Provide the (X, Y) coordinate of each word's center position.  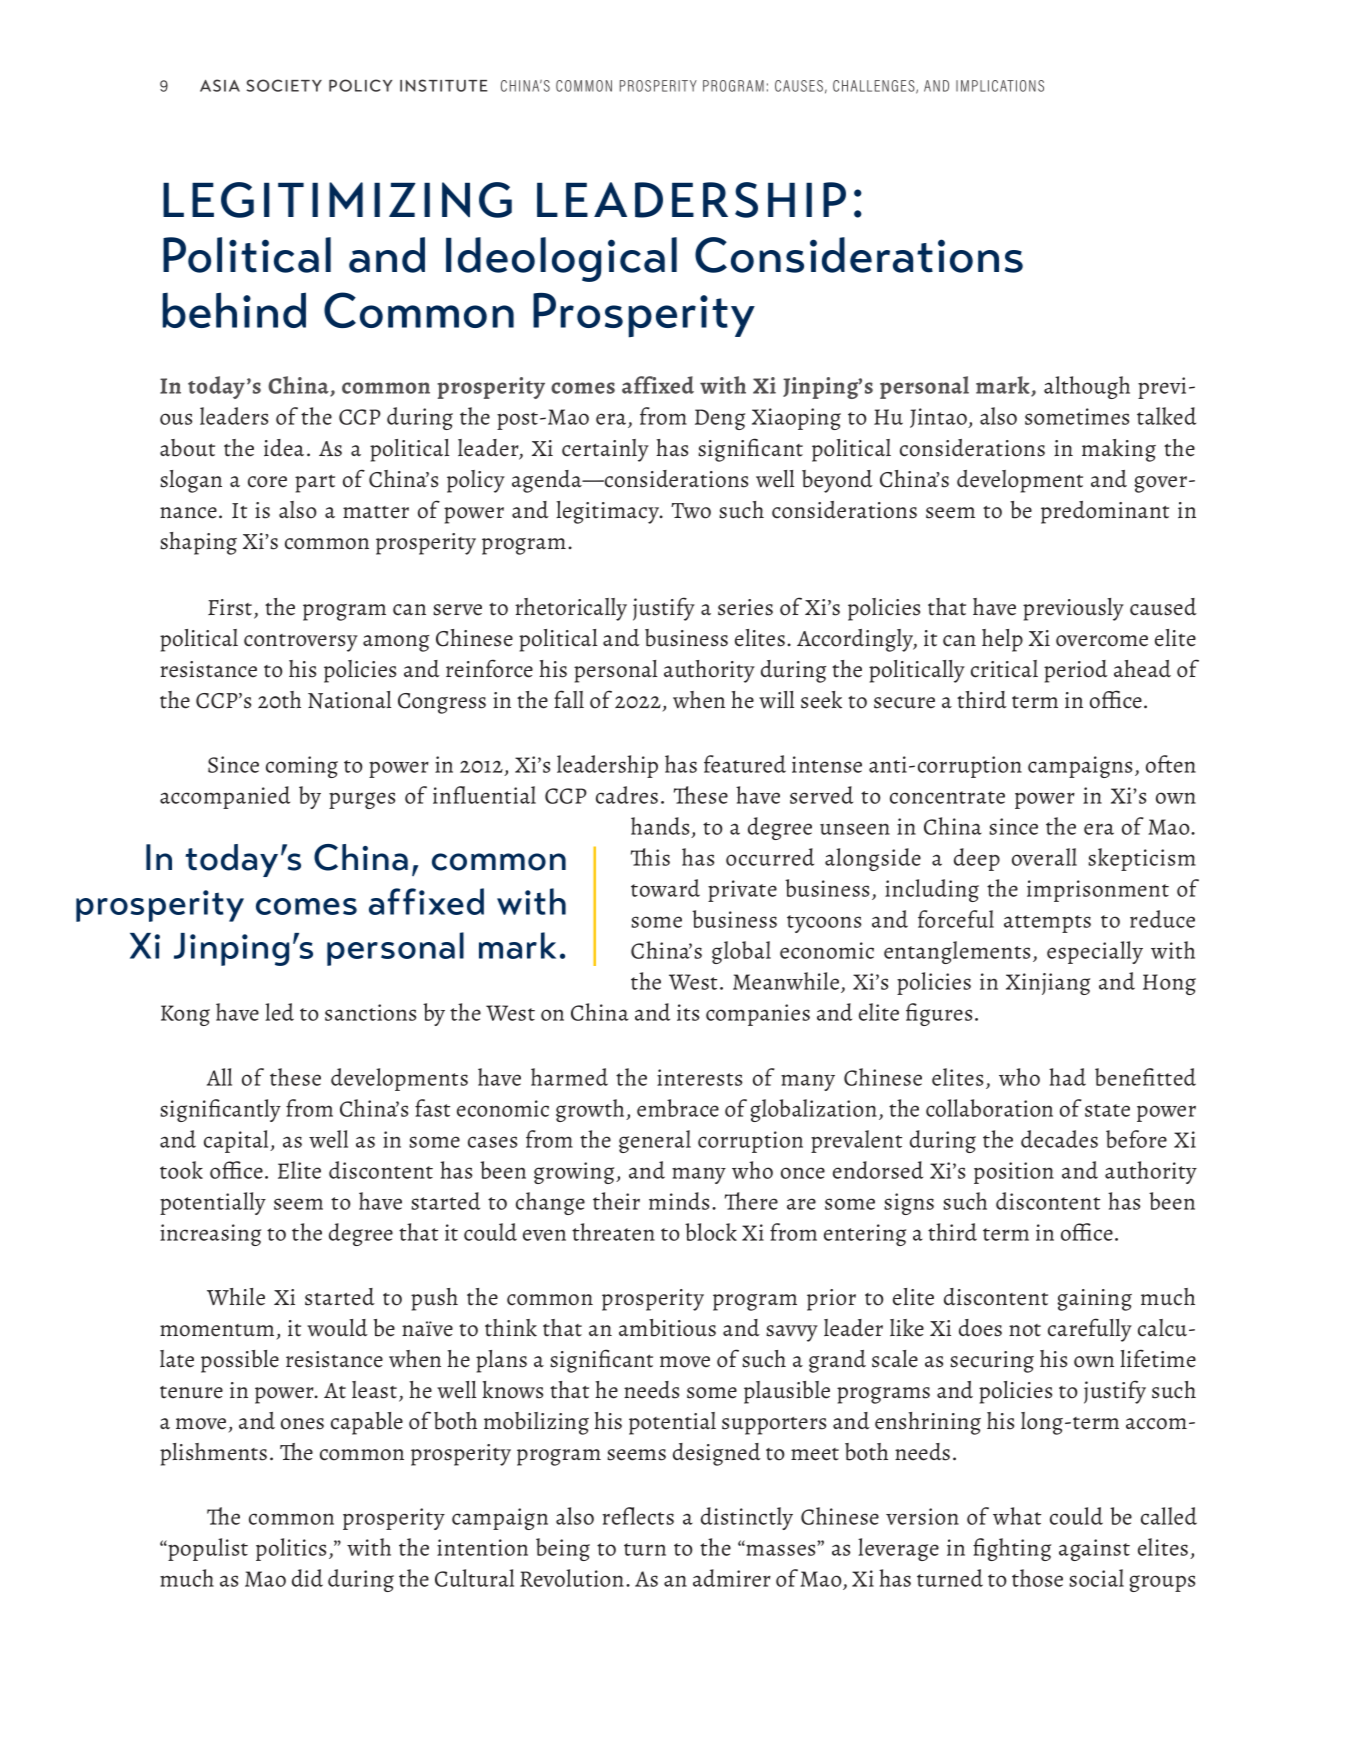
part (315, 484)
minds (679, 1201)
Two (691, 511)
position (1014, 1173)
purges (362, 800)
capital (237, 1141)
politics (291, 1549)
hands (661, 827)
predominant (1105, 512)
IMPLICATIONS (1000, 86)
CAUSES (799, 86)
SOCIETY (284, 85)
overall (1044, 857)
